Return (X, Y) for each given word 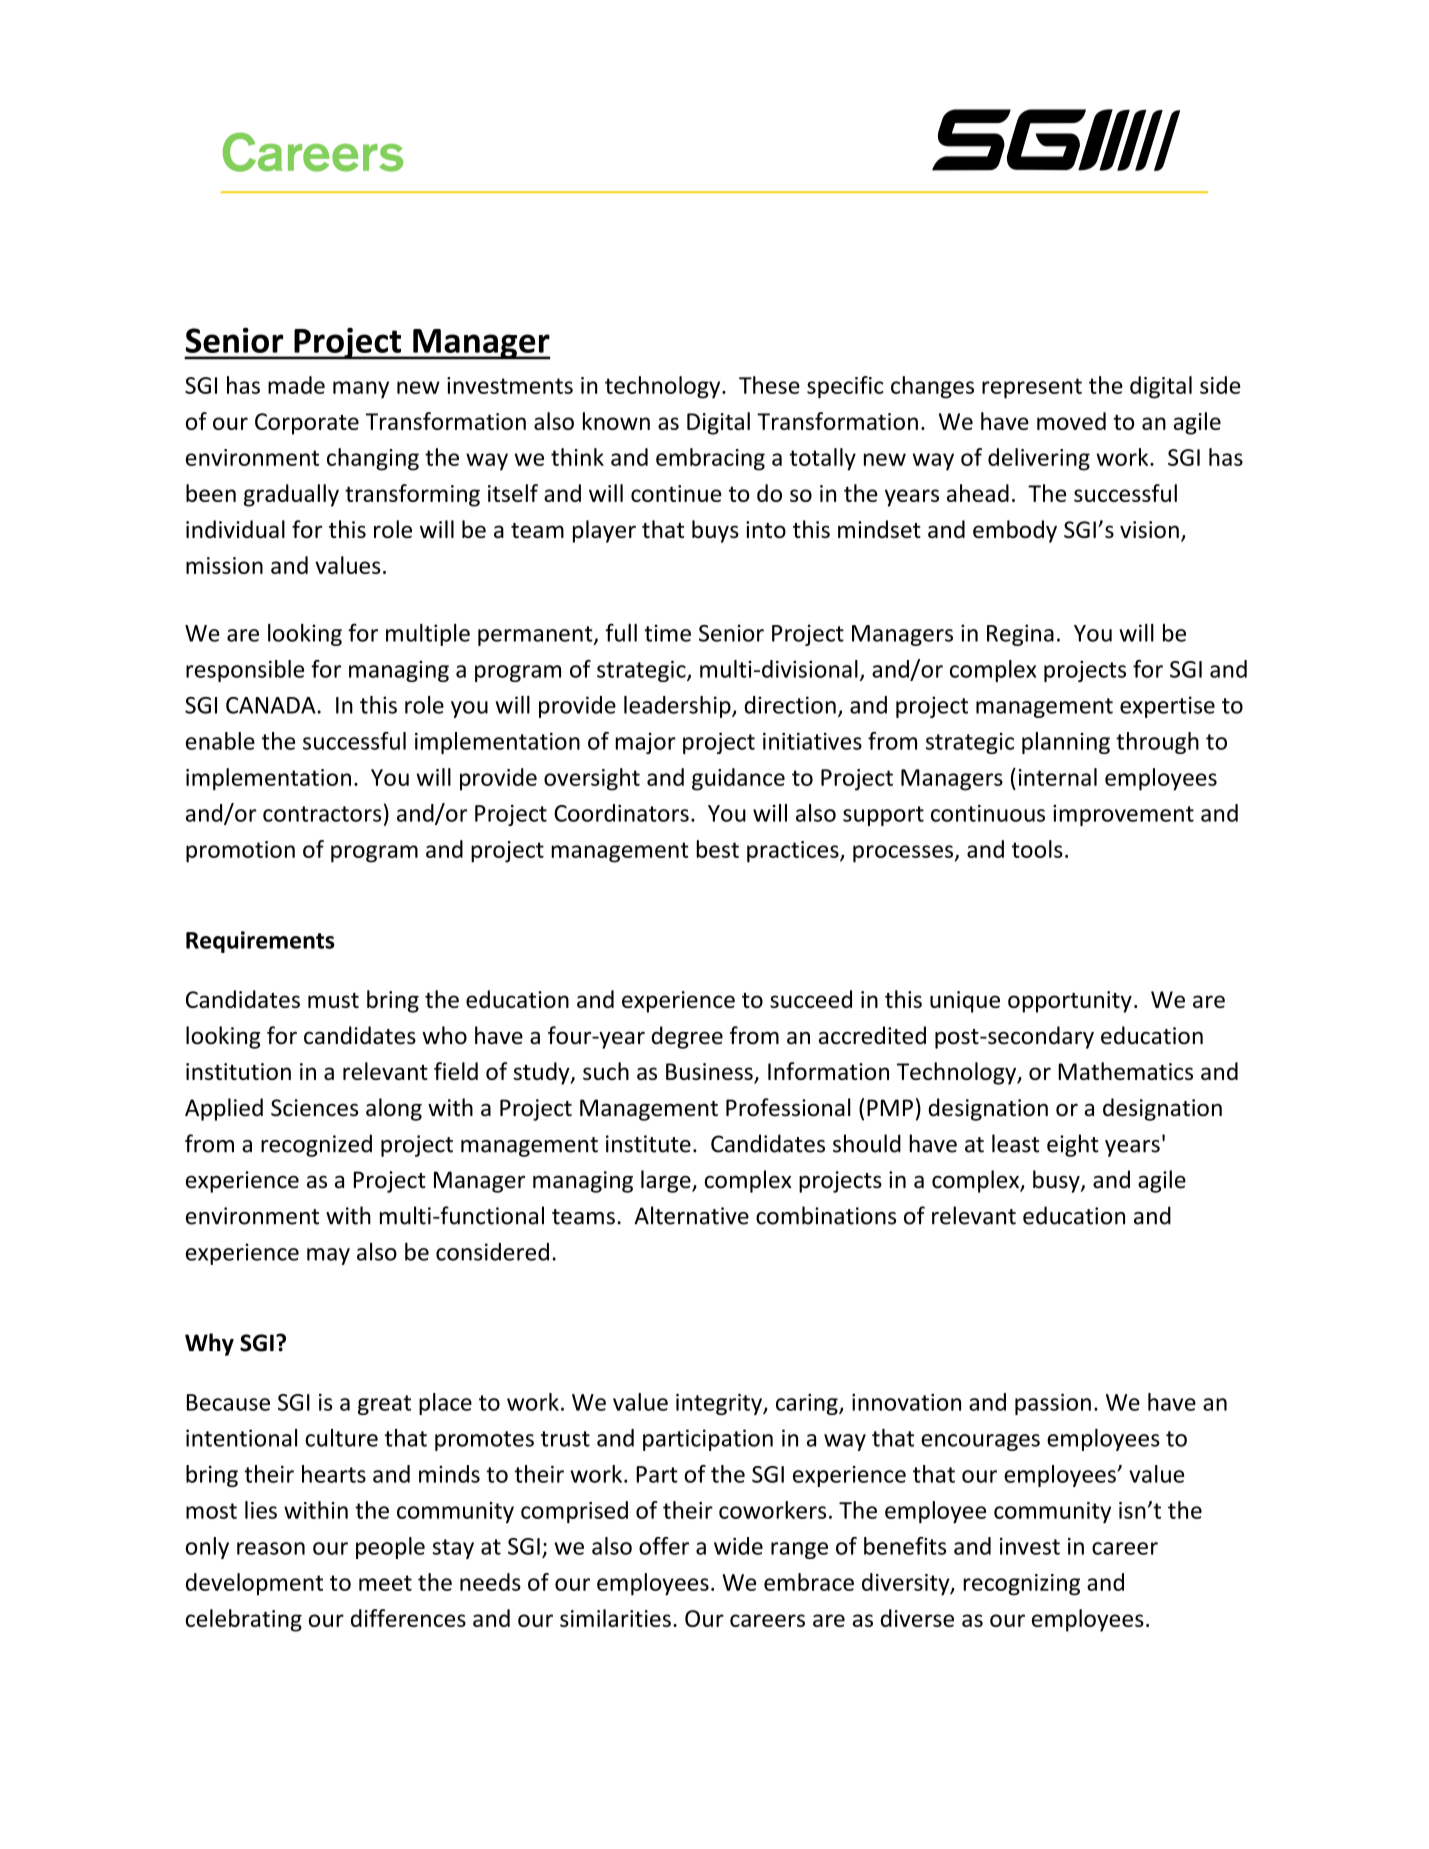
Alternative (691, 1215)
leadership (678, 707)
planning (1066, 743)
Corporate (307, 424)
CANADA (271, 705)
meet (385, 1583)
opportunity (1070, 1002)
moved (1071, 421)
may (328, 1256)
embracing (710, 459)
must (333, 1000)
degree (687, 1037)
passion (1053, 1404)
